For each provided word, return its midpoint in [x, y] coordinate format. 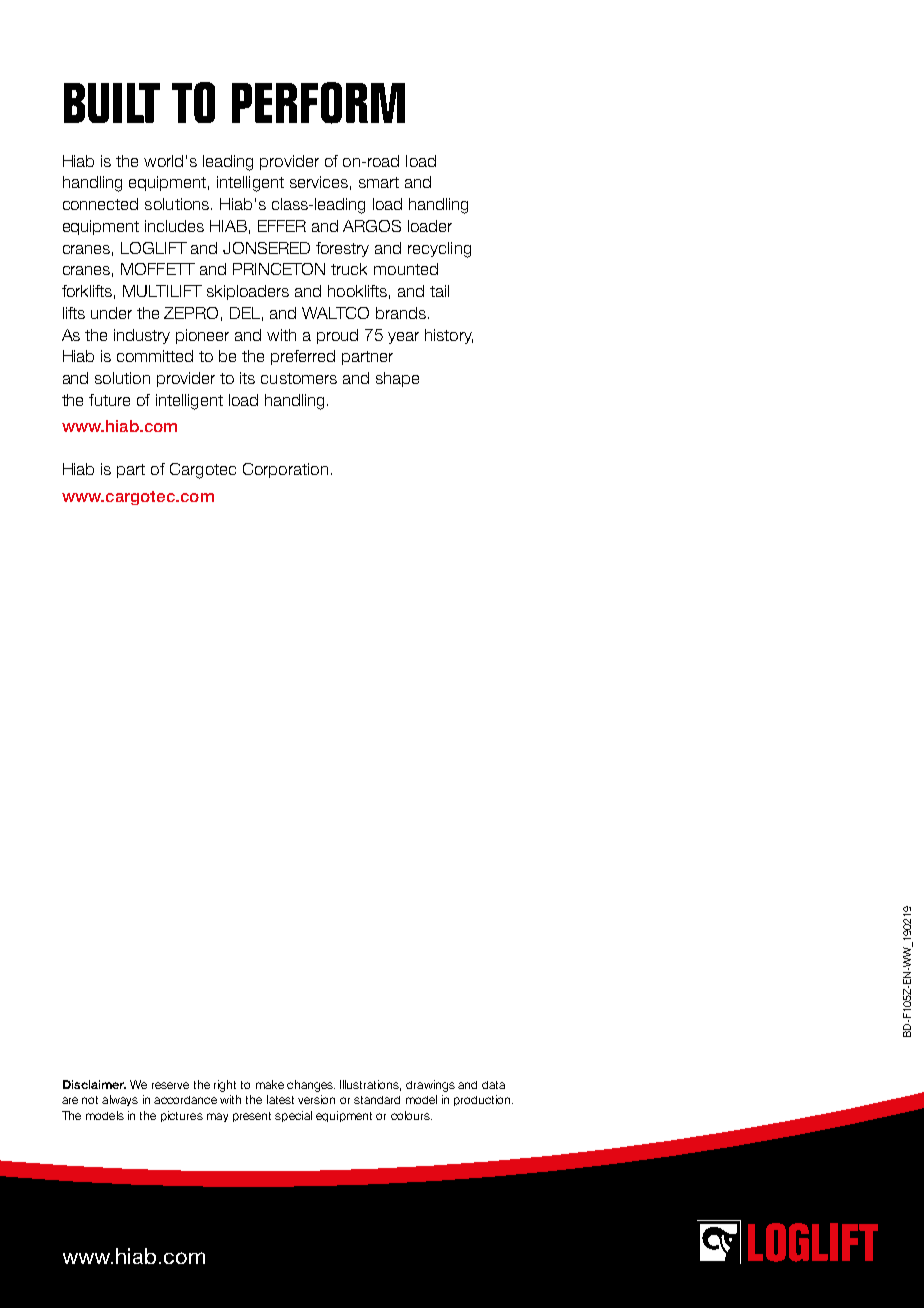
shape [397, 379]
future [109, 400]
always [120, 1100]
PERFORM [318, 103]
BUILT [112, 103]
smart [379, 182]
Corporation [285, 470]
